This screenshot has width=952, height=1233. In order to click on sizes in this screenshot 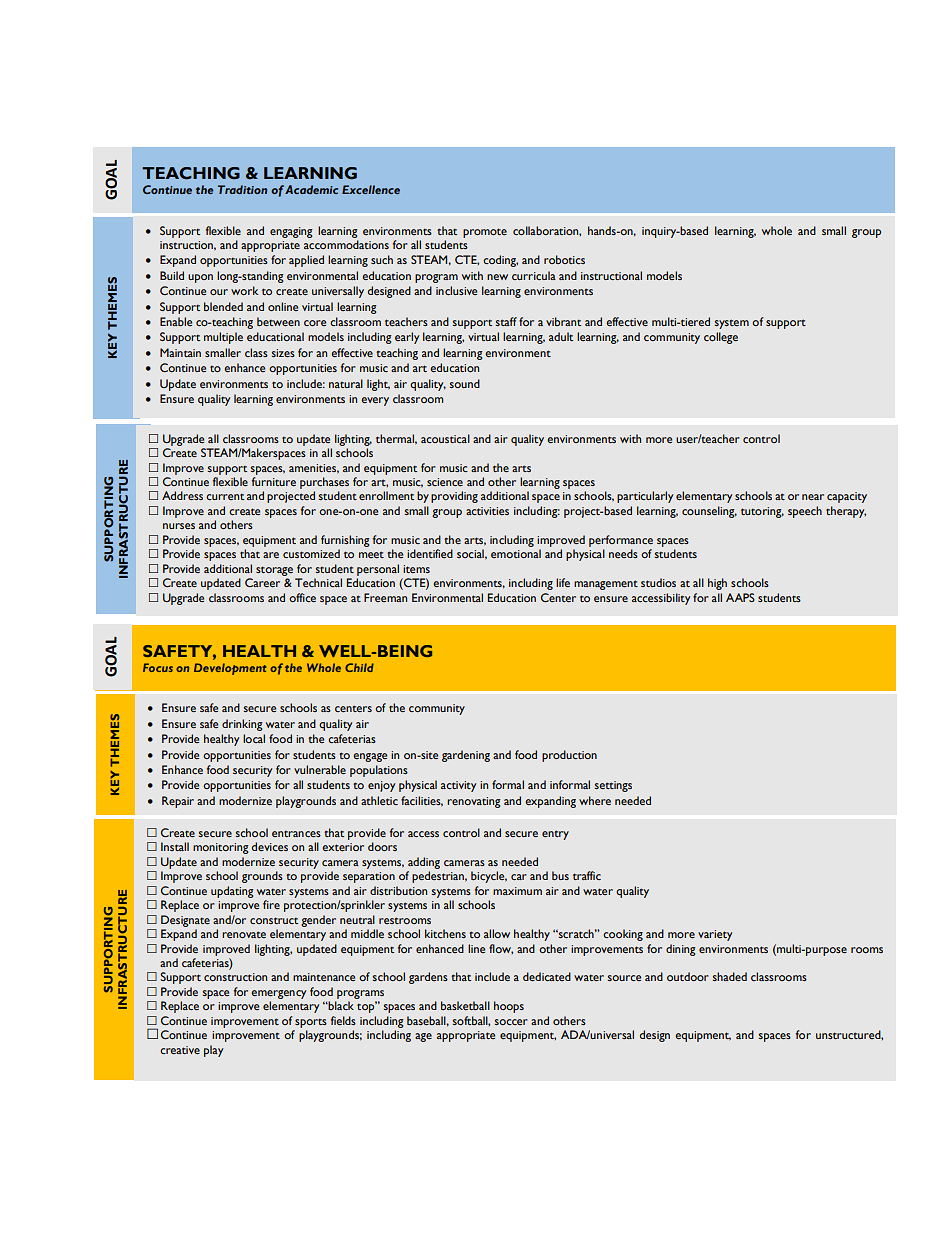, I will do `click(283, 353)`.
